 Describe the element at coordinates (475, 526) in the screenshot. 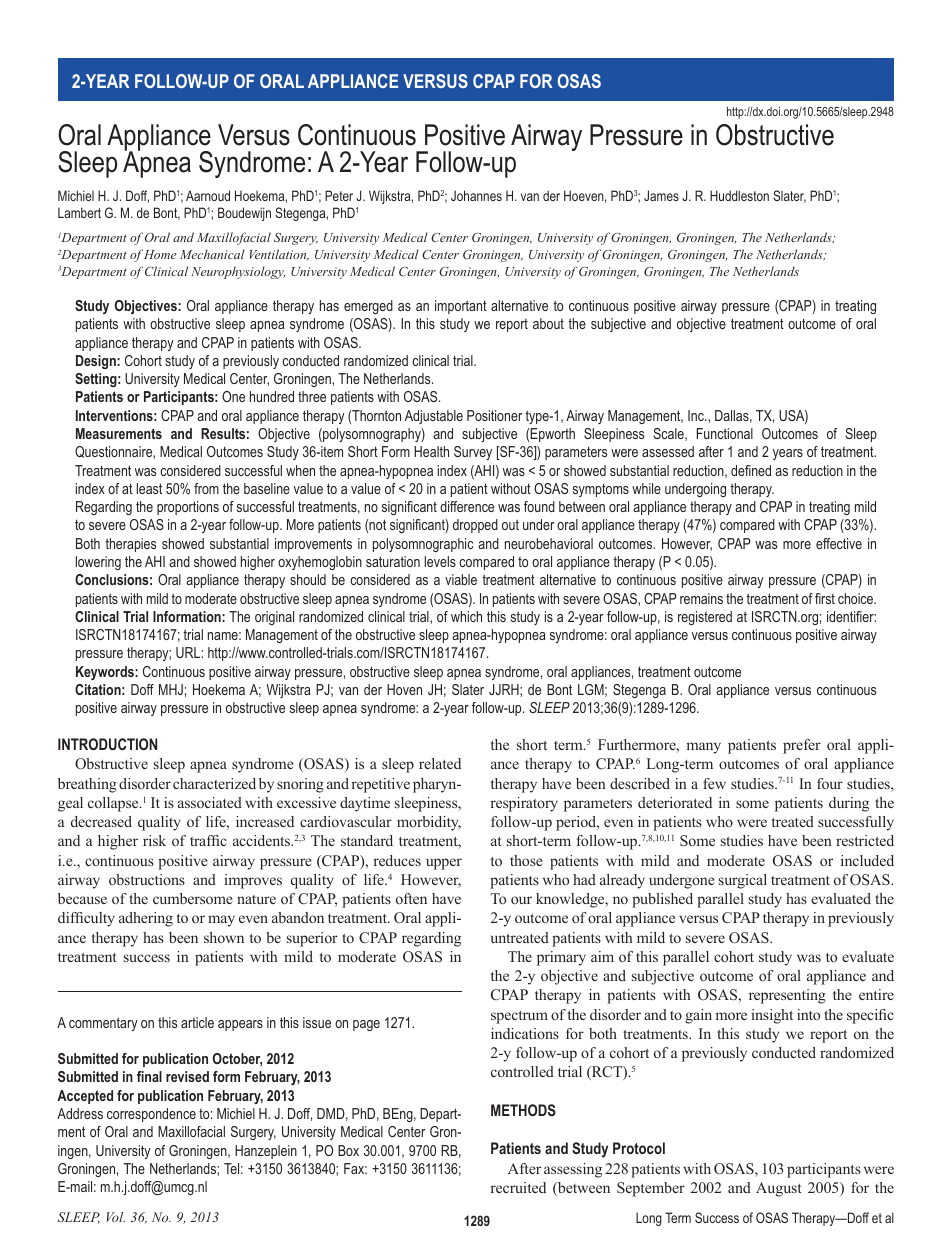

I see `dropped` at that location.
